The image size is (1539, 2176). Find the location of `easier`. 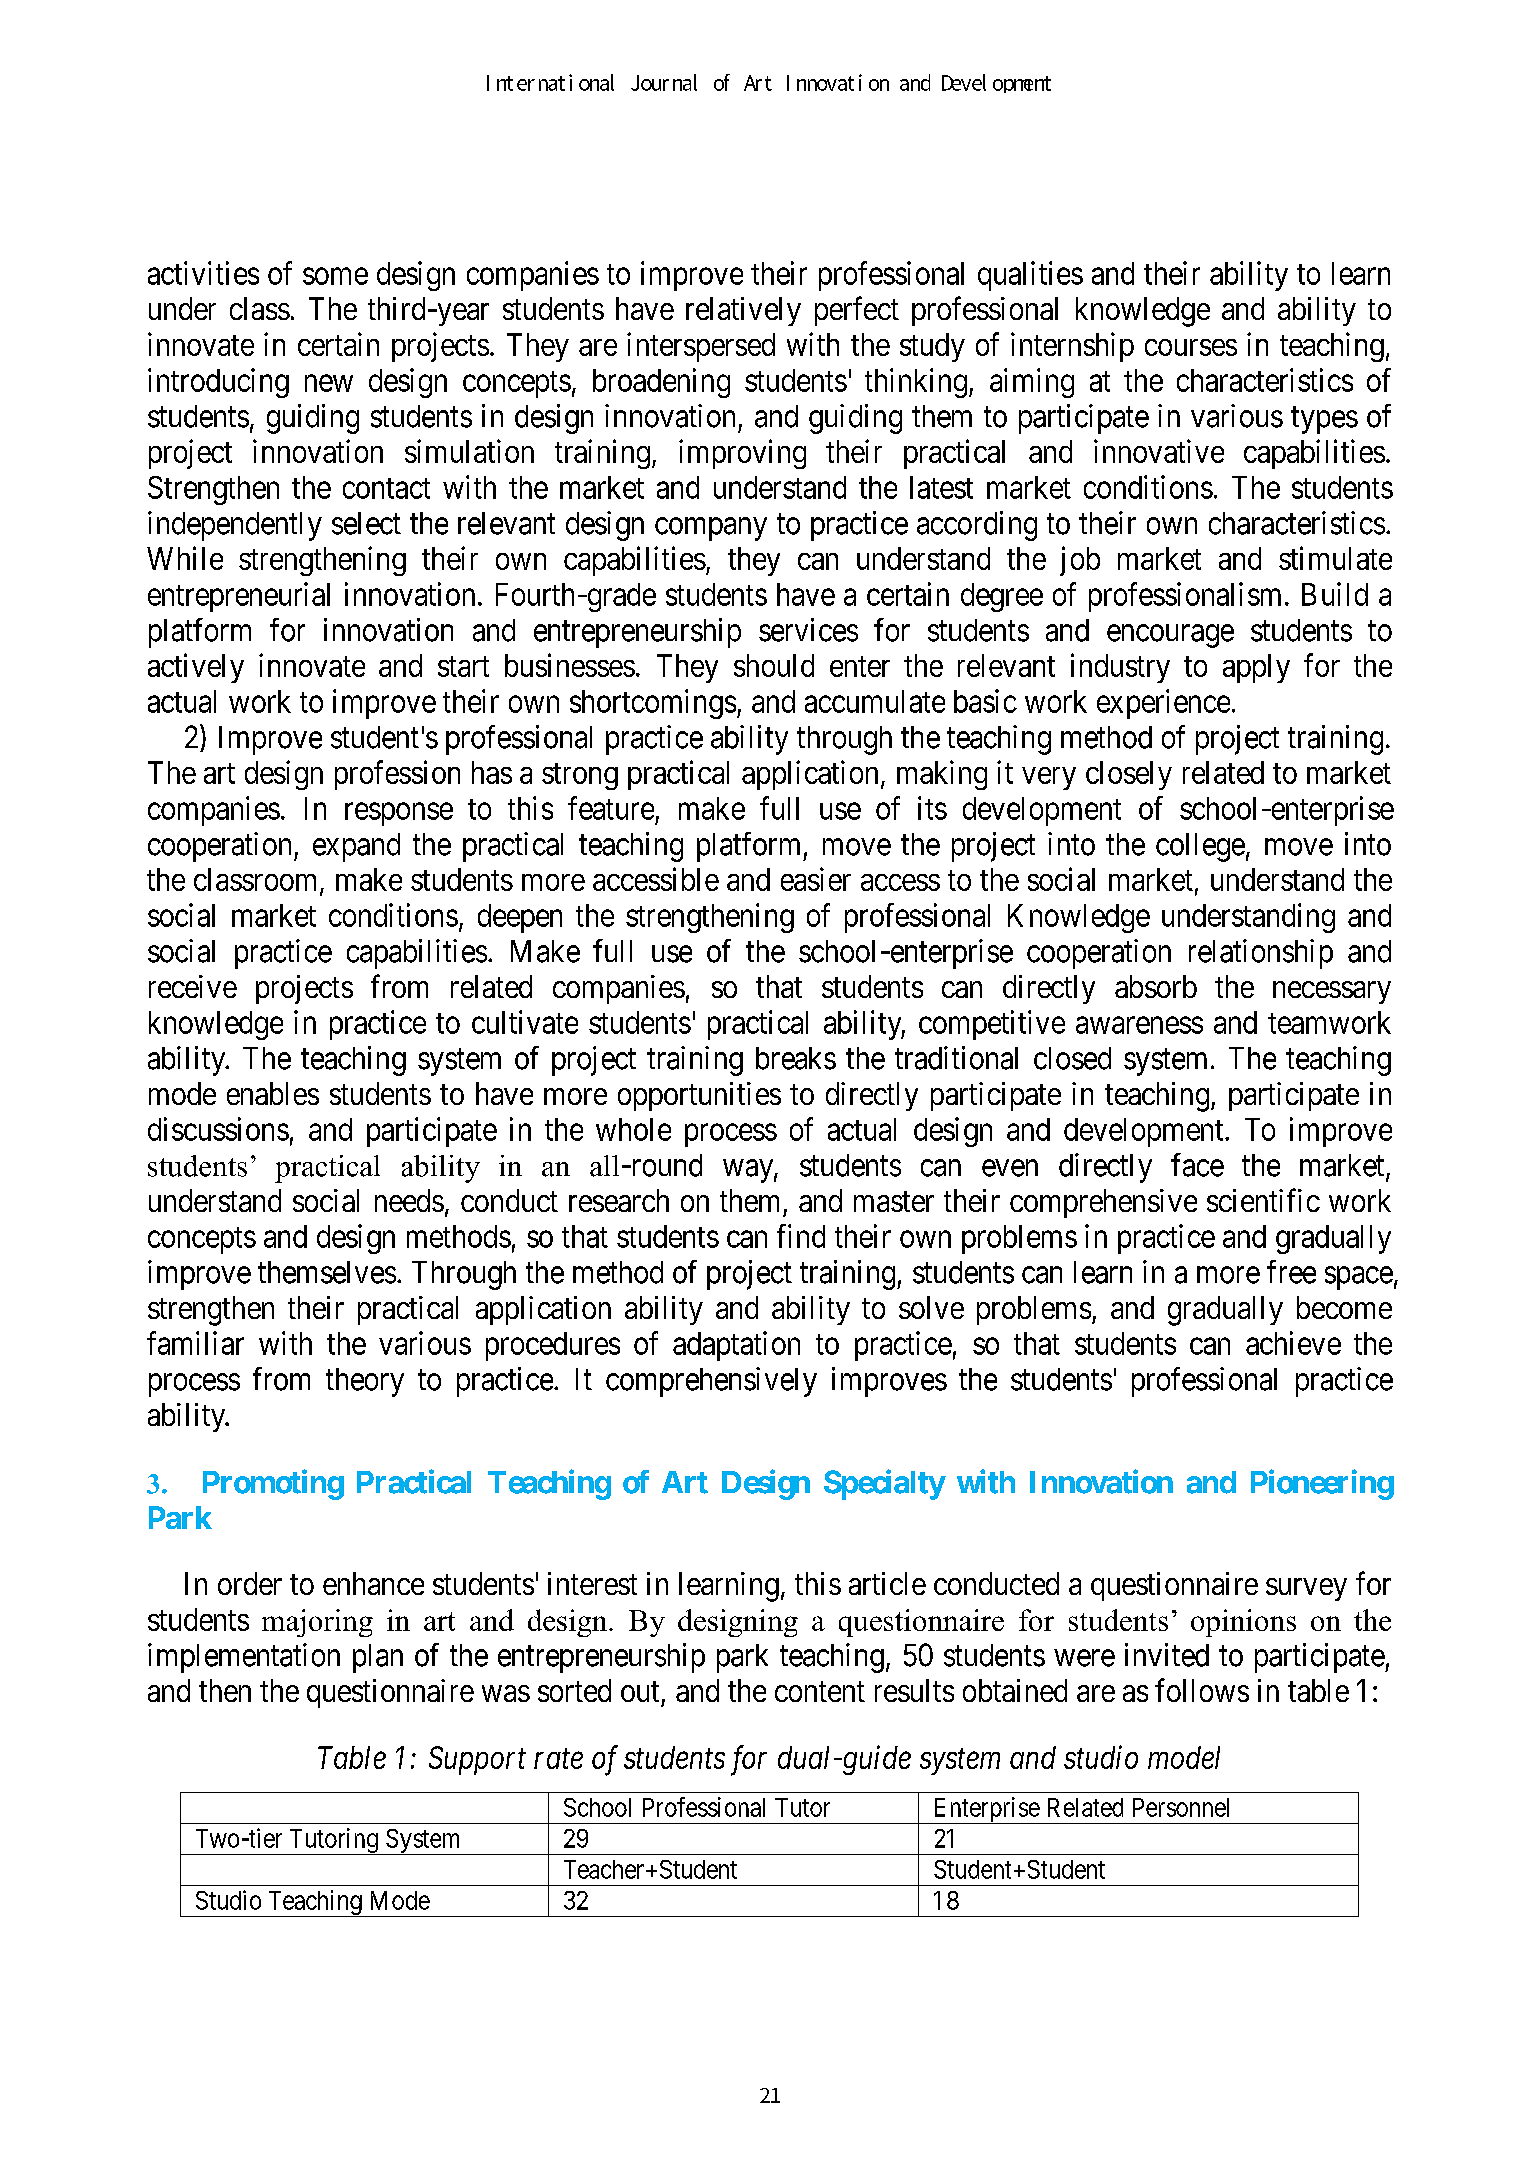

easier is located at coordinates (816, 879).
